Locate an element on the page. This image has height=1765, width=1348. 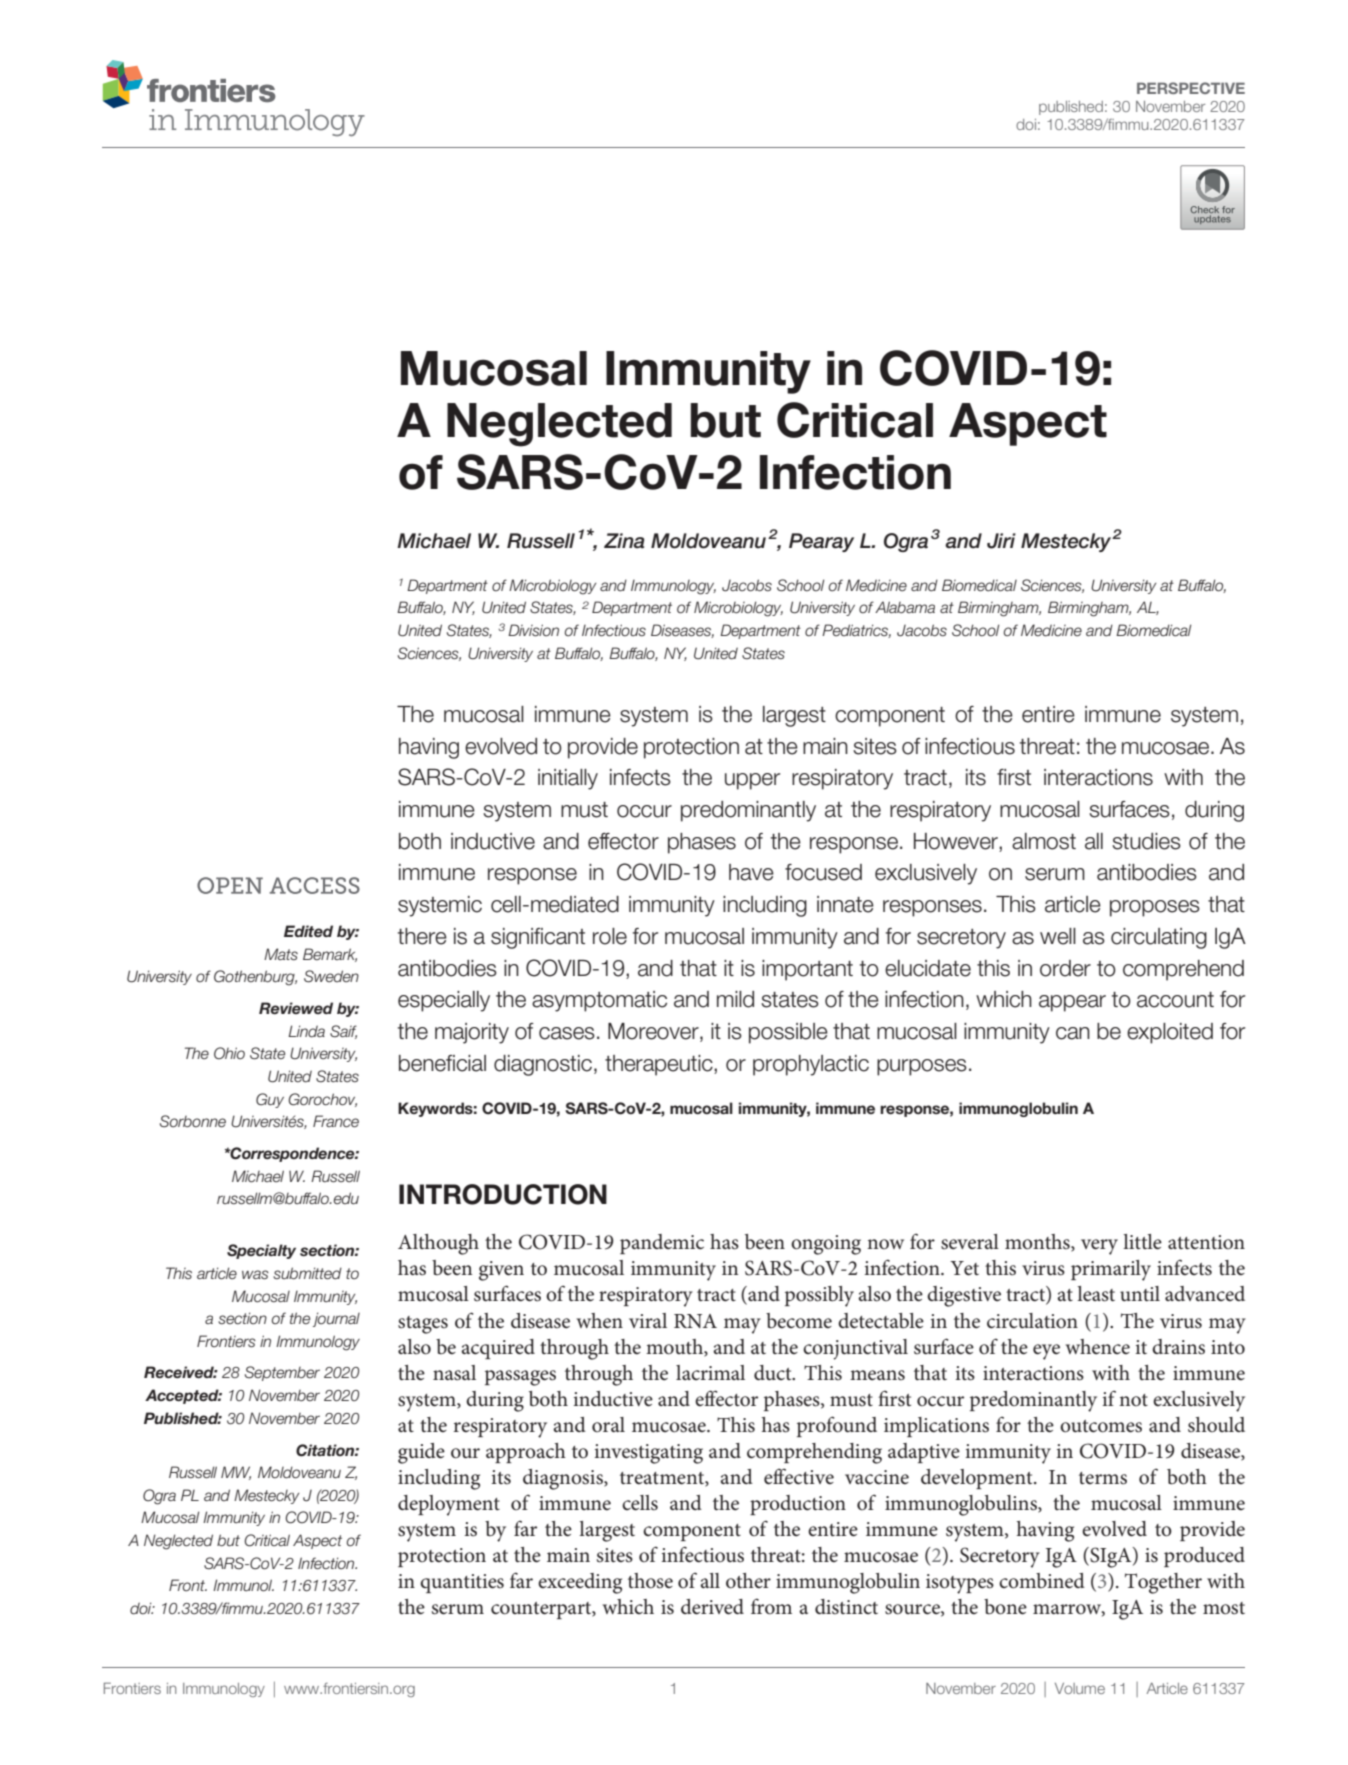
Edited is located at coordinates (308, 931).
